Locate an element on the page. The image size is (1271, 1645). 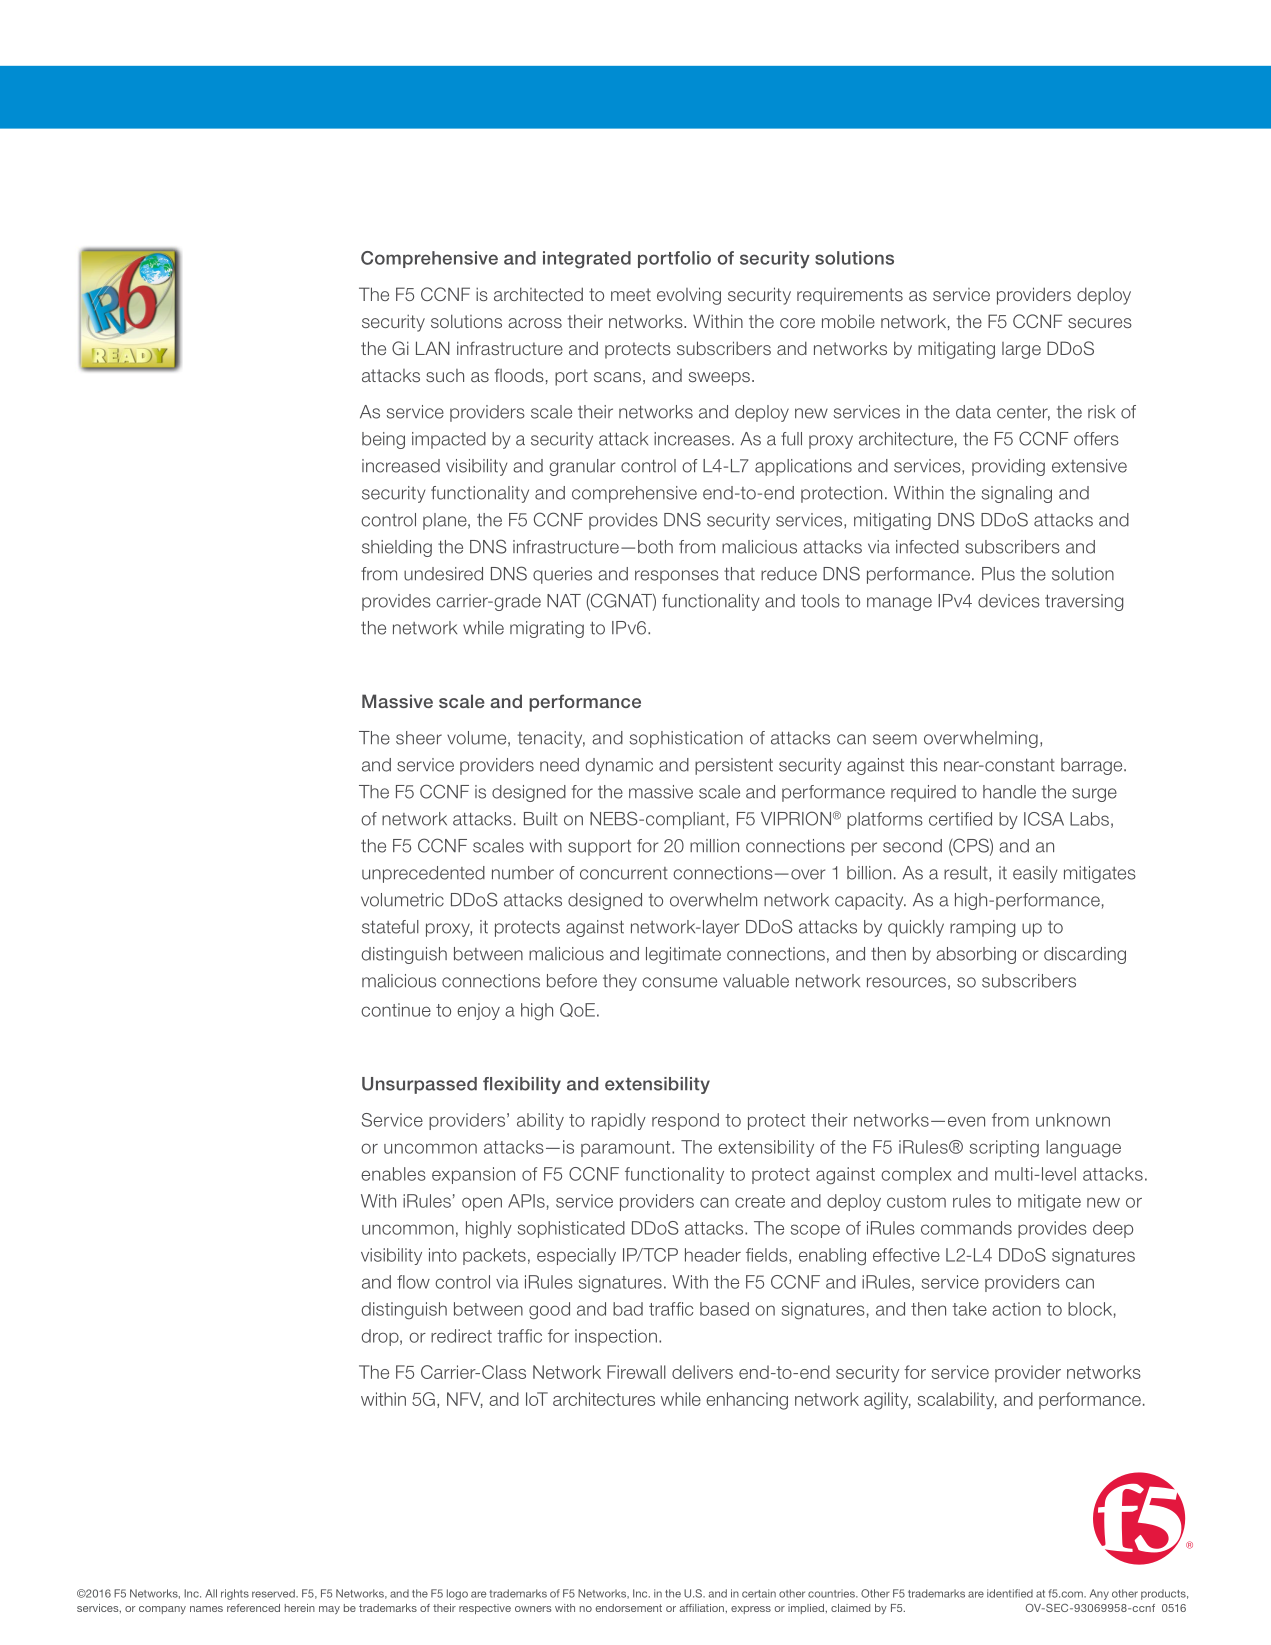
large is located at coordinates (1021, 350).
